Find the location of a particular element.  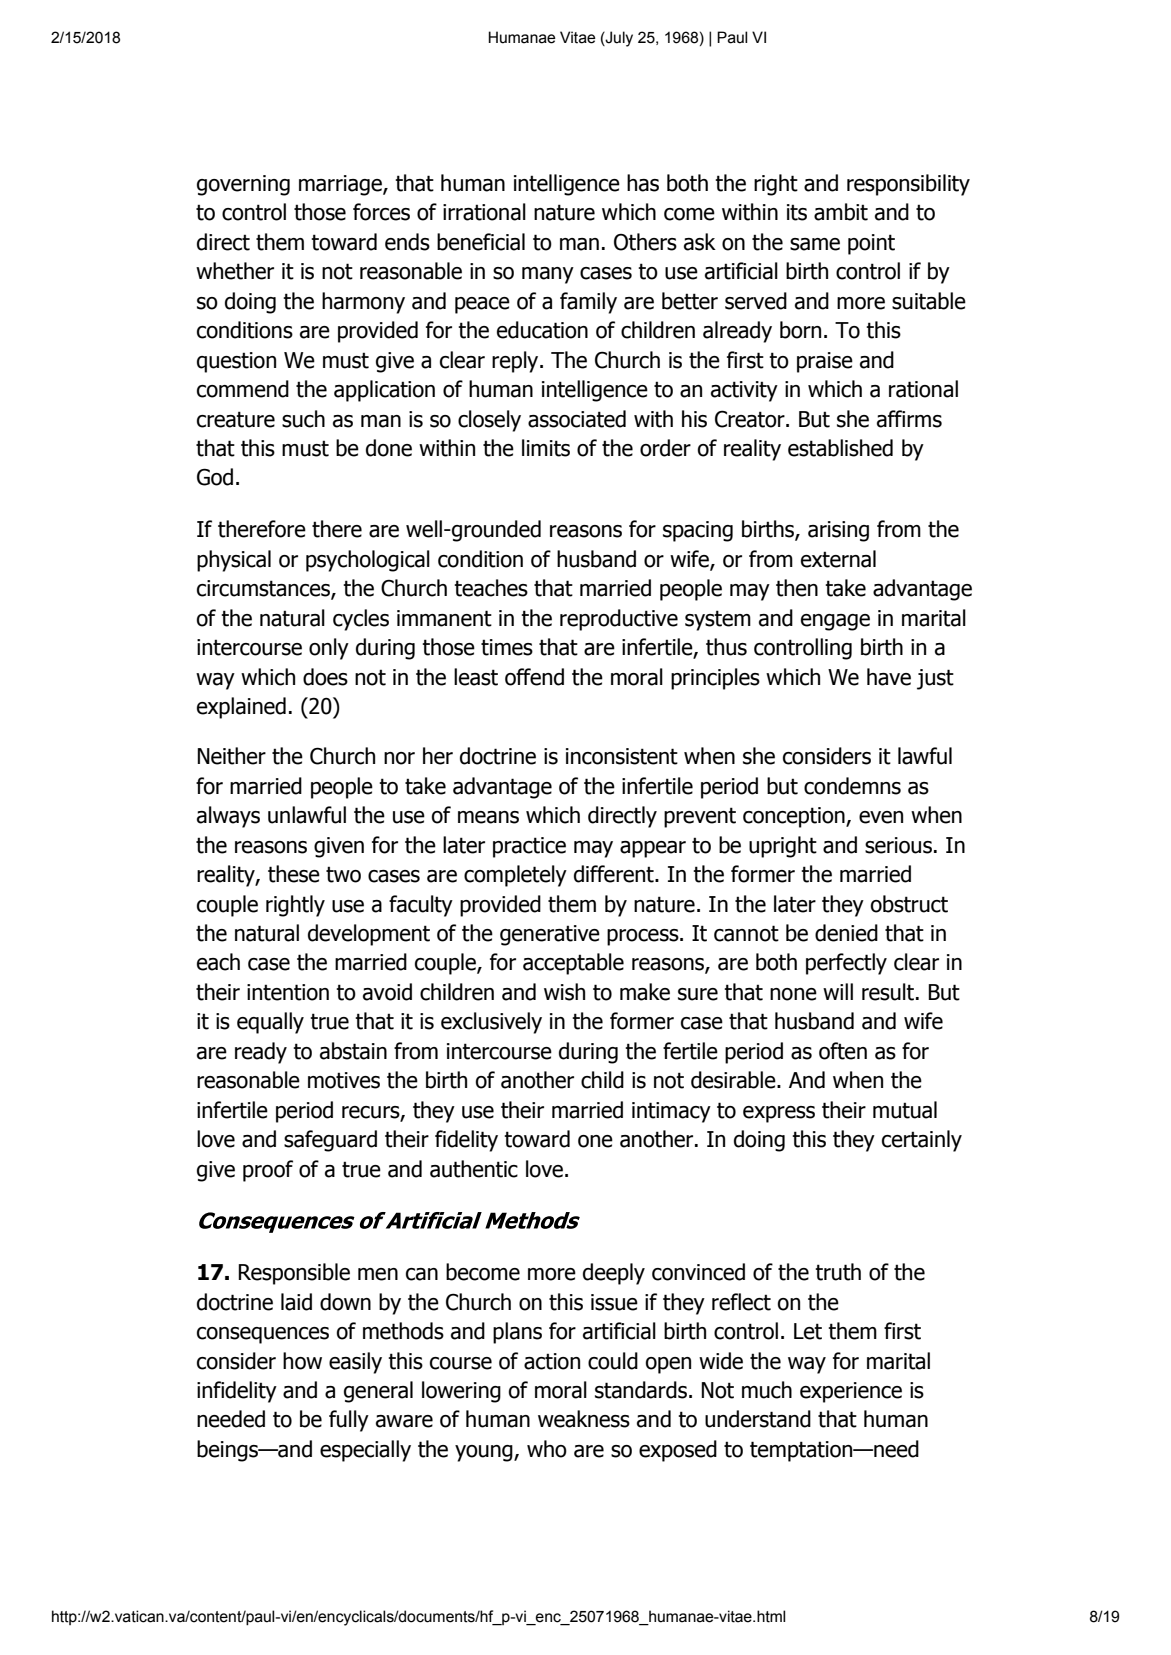

these is located at coordinates (294, 874).
